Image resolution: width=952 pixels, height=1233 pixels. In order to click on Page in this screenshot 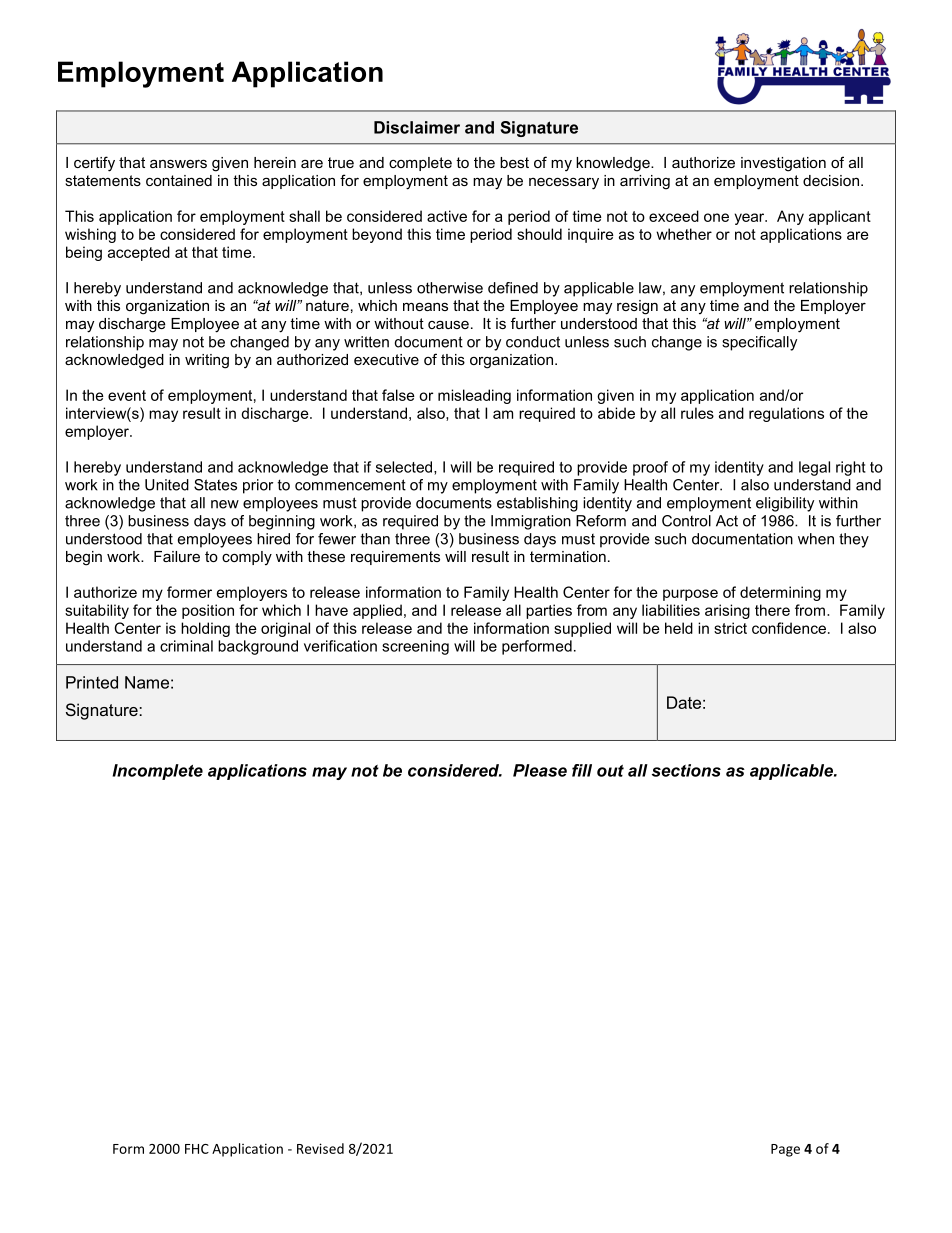, I will do `click(785, 1150)`.
